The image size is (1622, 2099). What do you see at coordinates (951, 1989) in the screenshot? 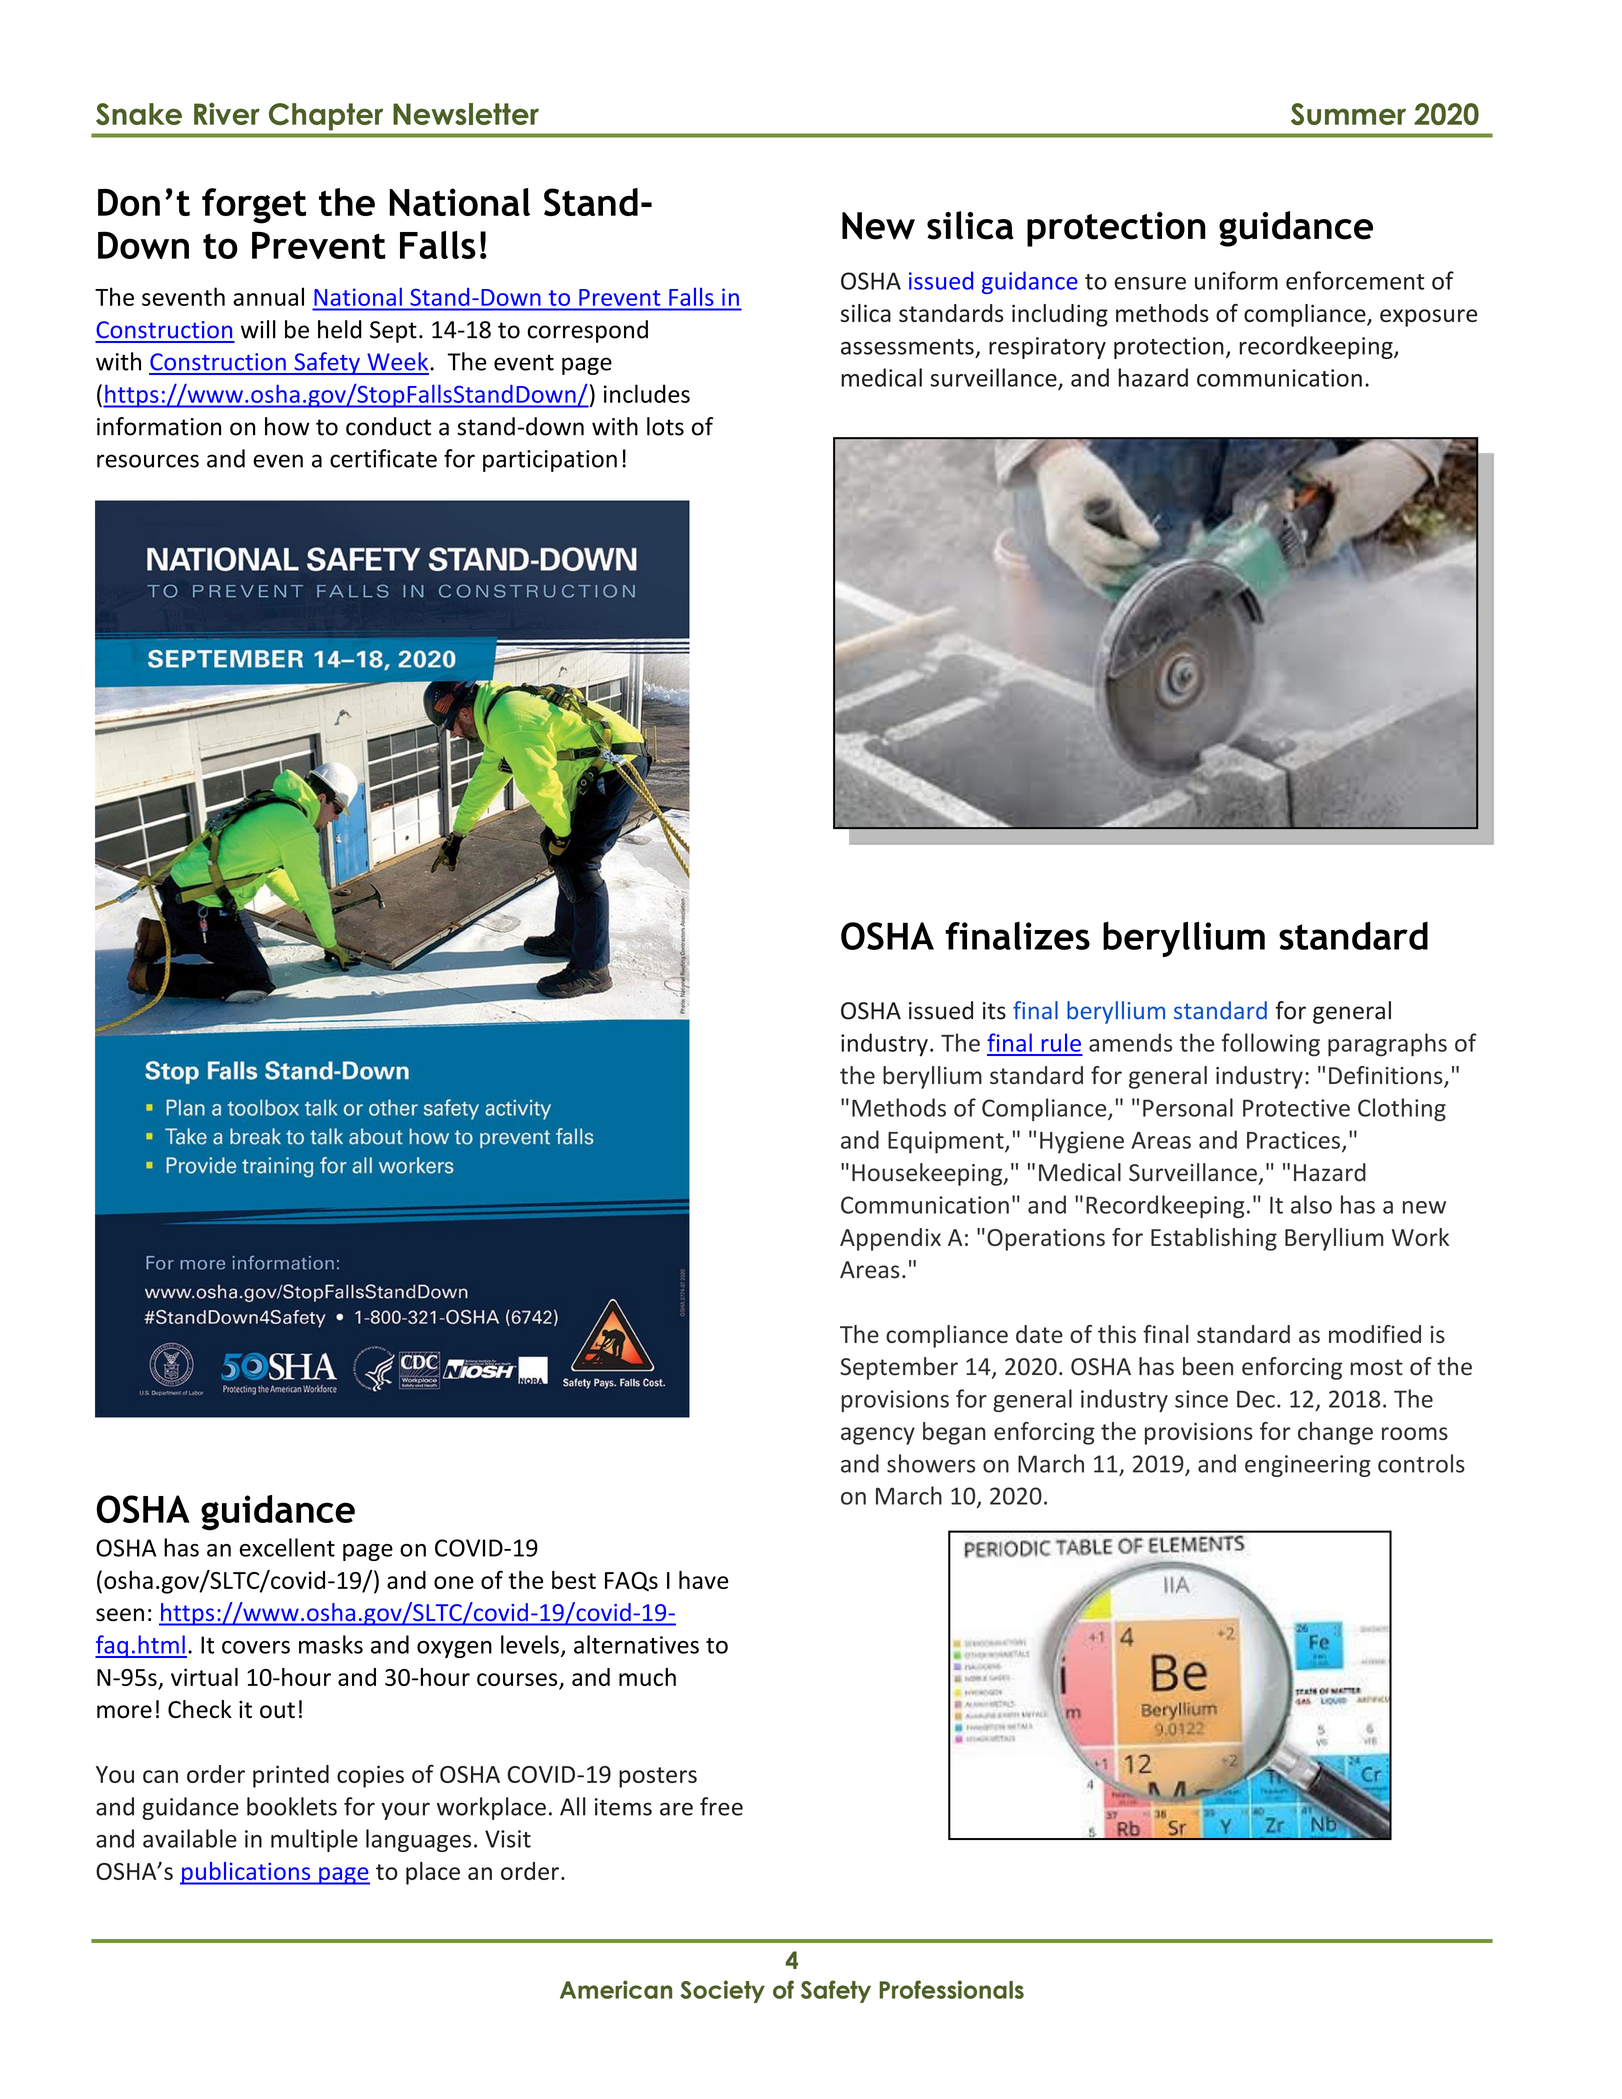
I see `Professionals` at bounding box center [951, 1989].
